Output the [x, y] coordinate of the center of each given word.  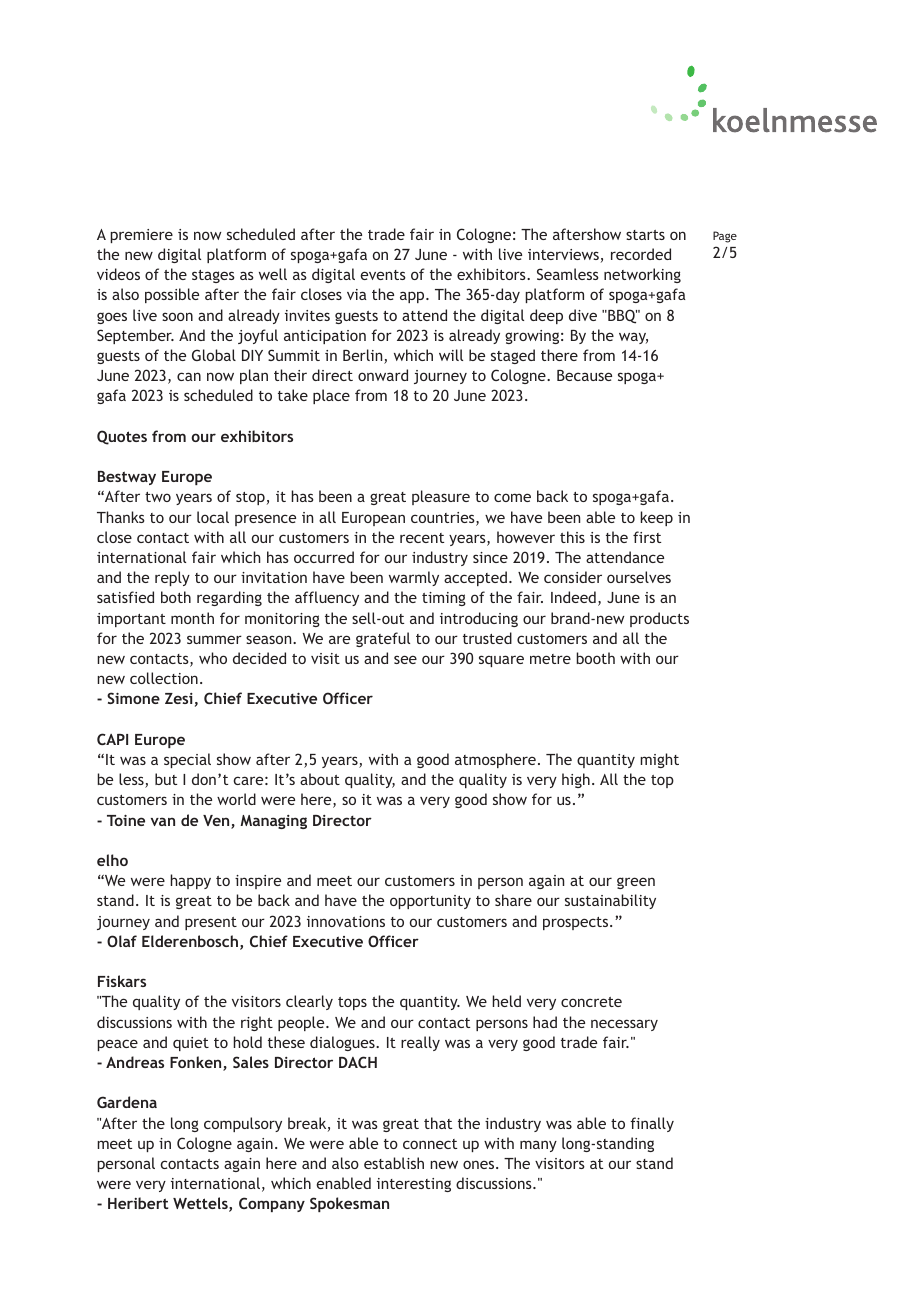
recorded [641, 254]
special [187, 760]
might [659, 760]
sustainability [610, 901]
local [213, 517]
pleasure [441, 497]
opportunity [430, 902]
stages [213, 276]
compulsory [243, 1124]
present [211, 923]
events [383, 275]
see [405, 659]
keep [656, 518]
